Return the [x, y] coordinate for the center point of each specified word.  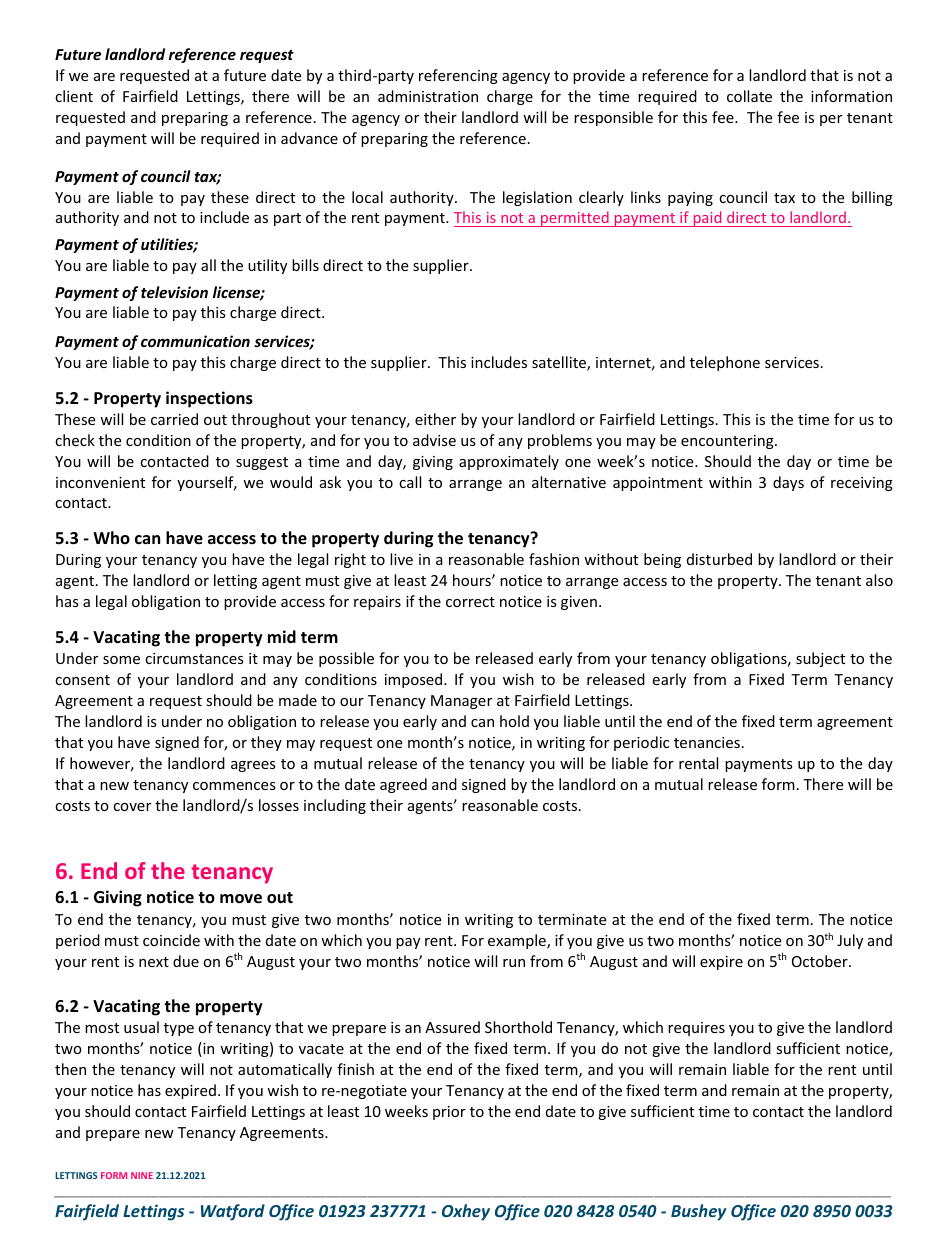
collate [749, 96]
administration [428, 96]
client [74, 96]
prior [449, 1113]
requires [696, 1029]
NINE [142, 1175]
